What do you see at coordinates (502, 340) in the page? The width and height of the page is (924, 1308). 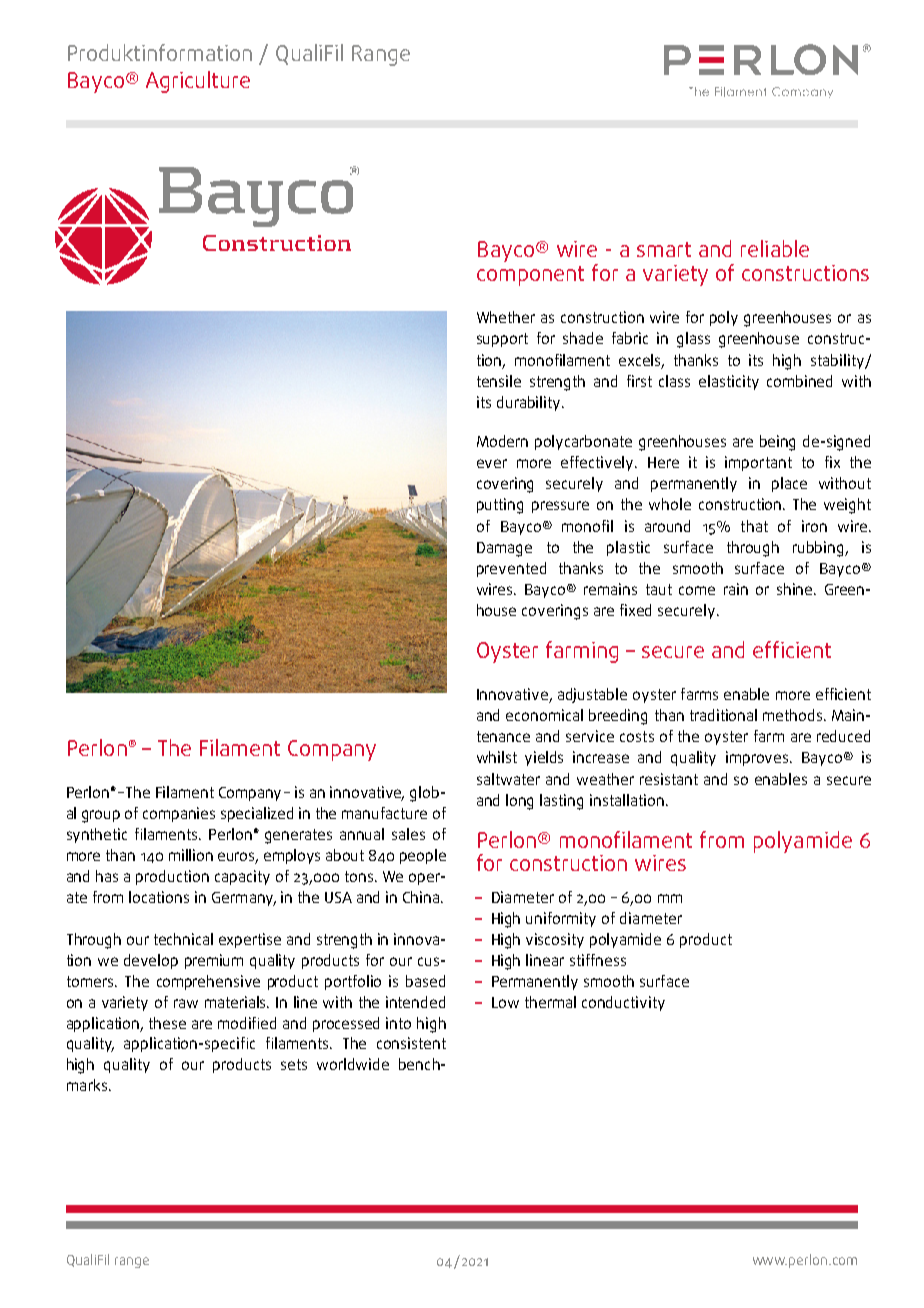 I see `support` at bounding box center [502, 340].
